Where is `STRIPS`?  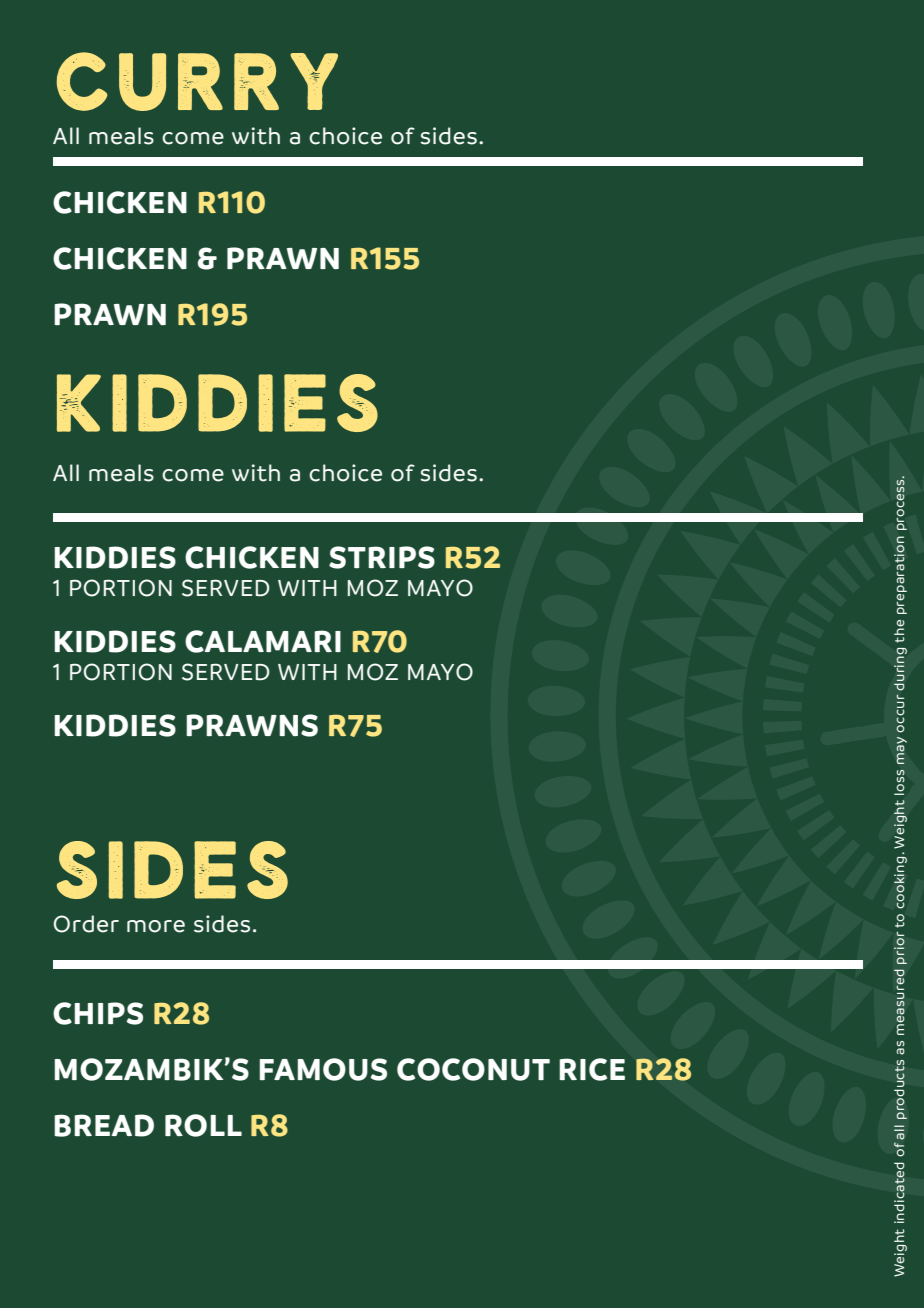 STRIPS is located at coordinates (382, 557).
